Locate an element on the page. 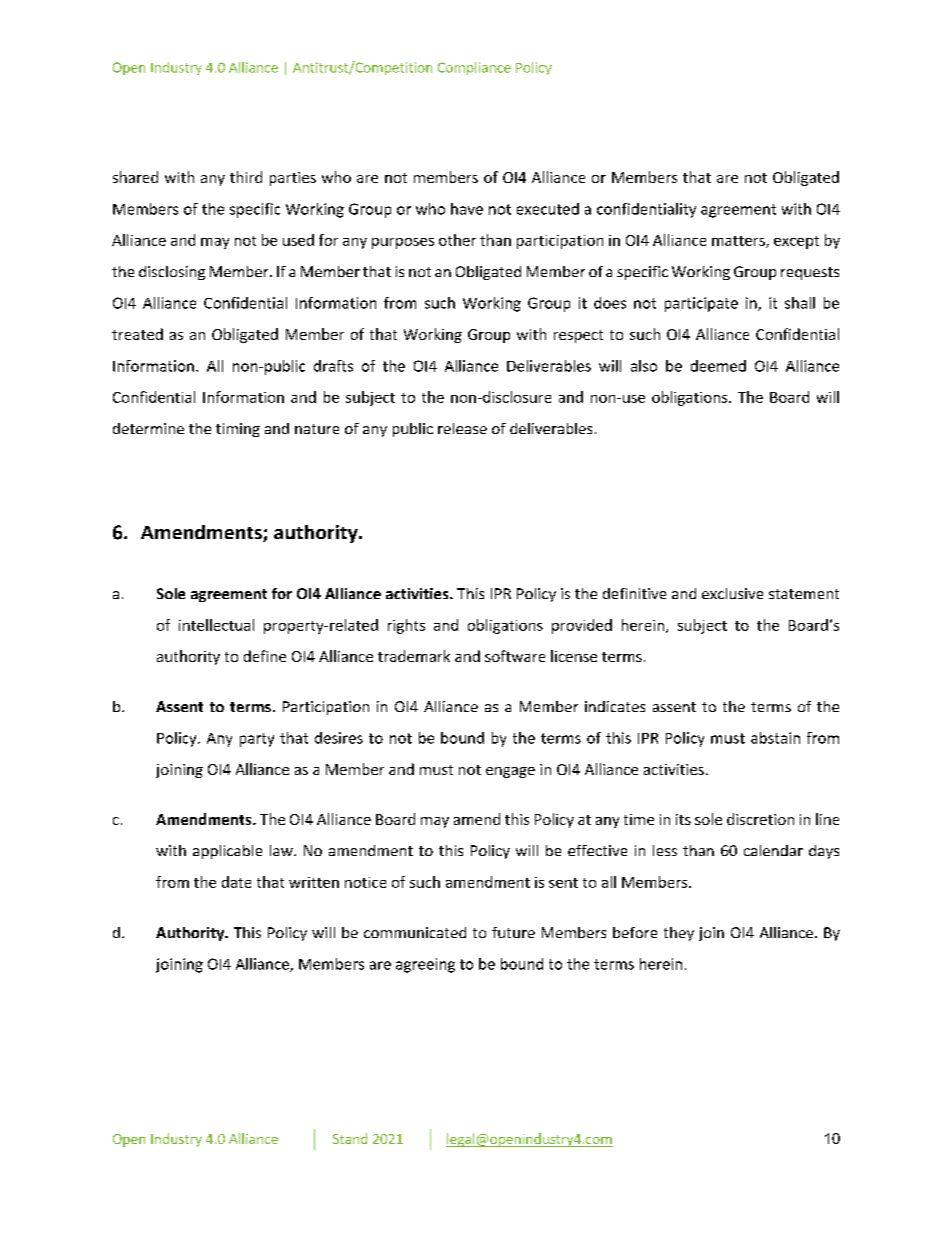 The image size is (952, 1233). Stand is located at coordinates (350, 1138).
